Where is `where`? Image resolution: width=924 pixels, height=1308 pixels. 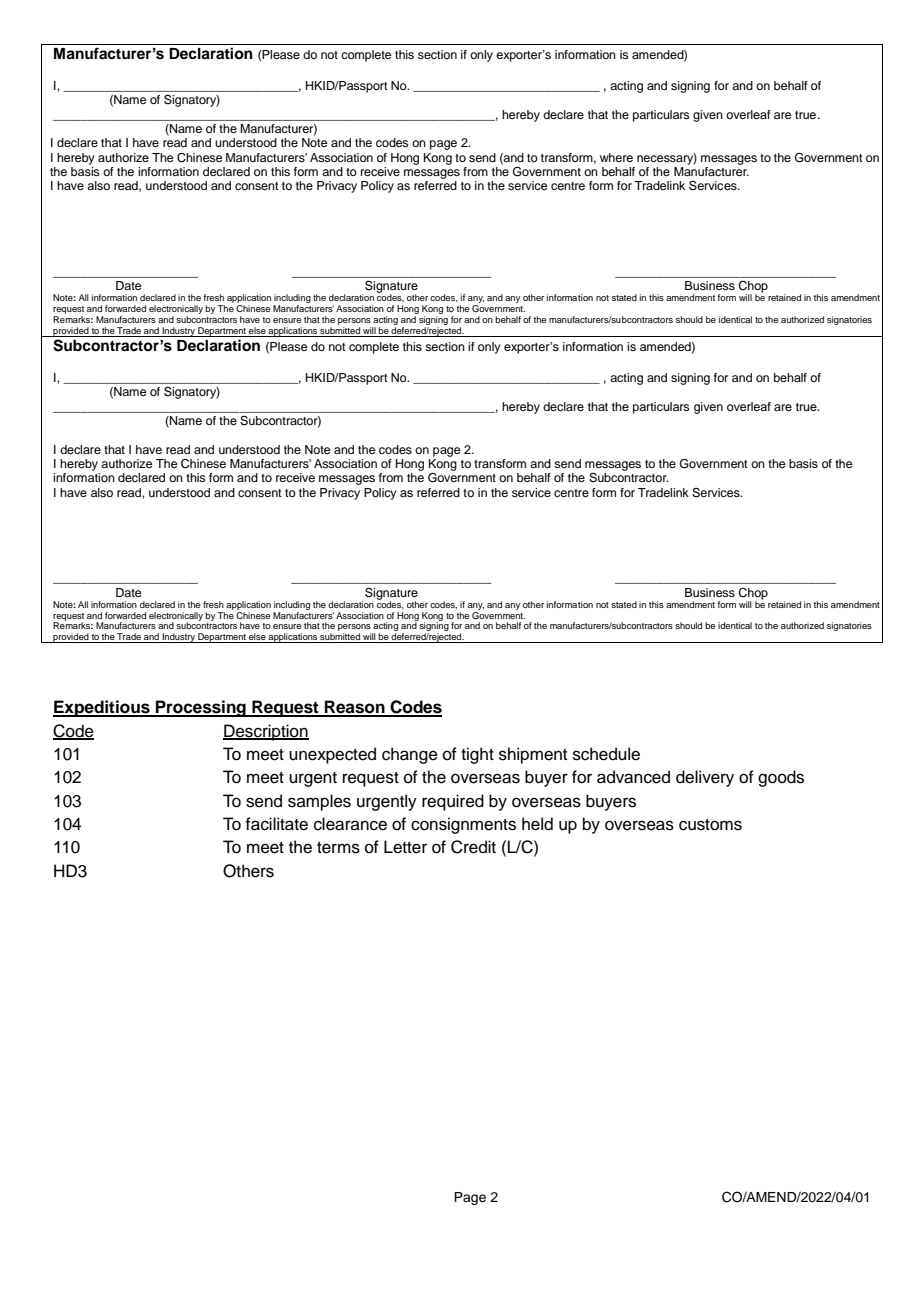
where is located at coordinates (616, 157).
